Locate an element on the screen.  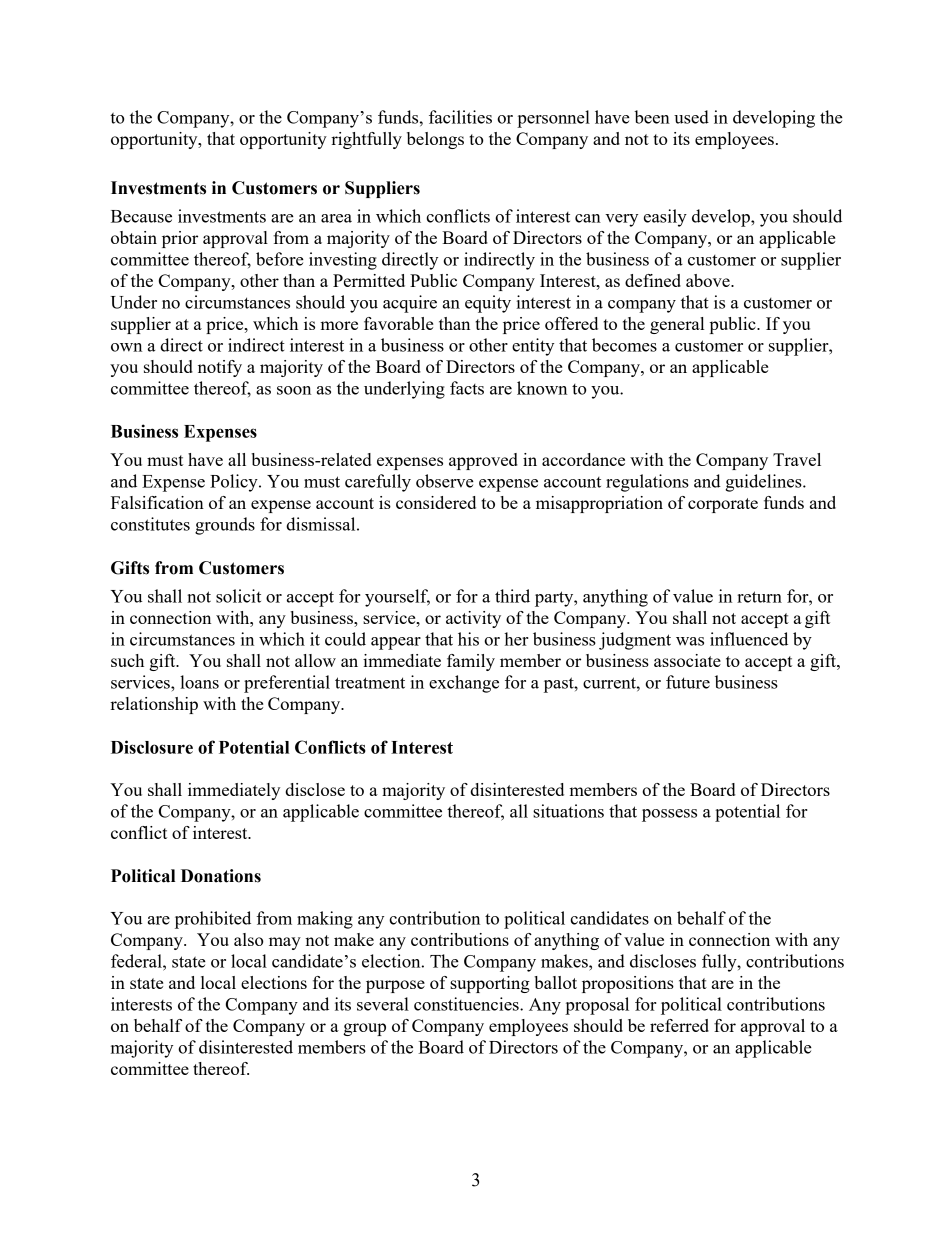
solicit is located at coordinates (238, 596).
